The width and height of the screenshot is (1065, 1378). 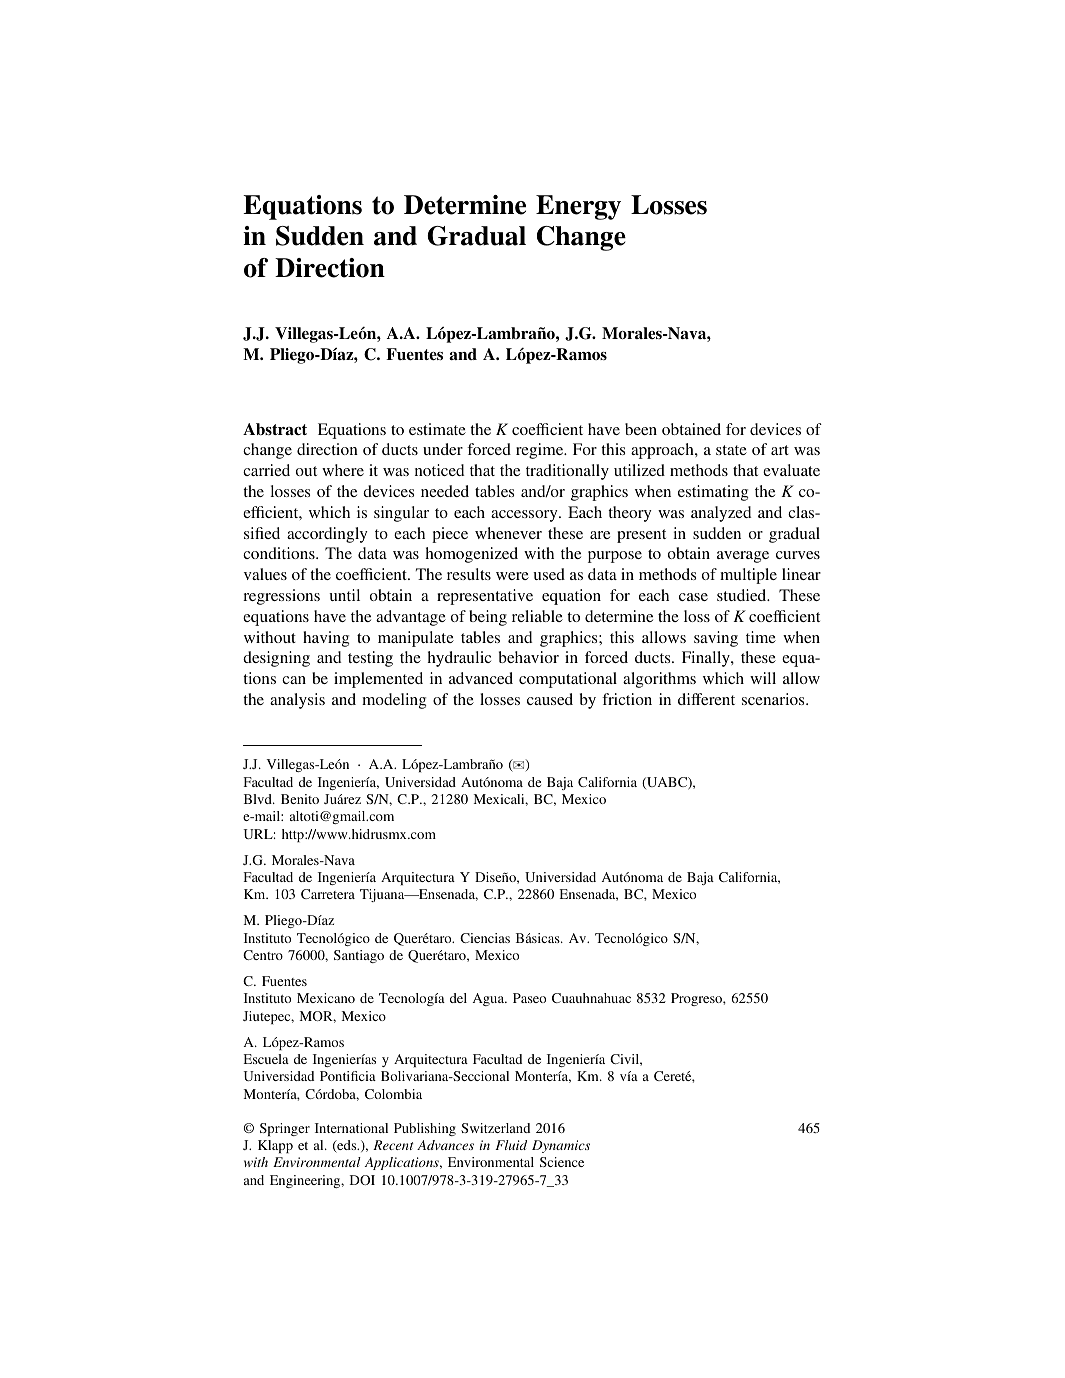 I want to click on Carretera, so click(x=328, y=894).
